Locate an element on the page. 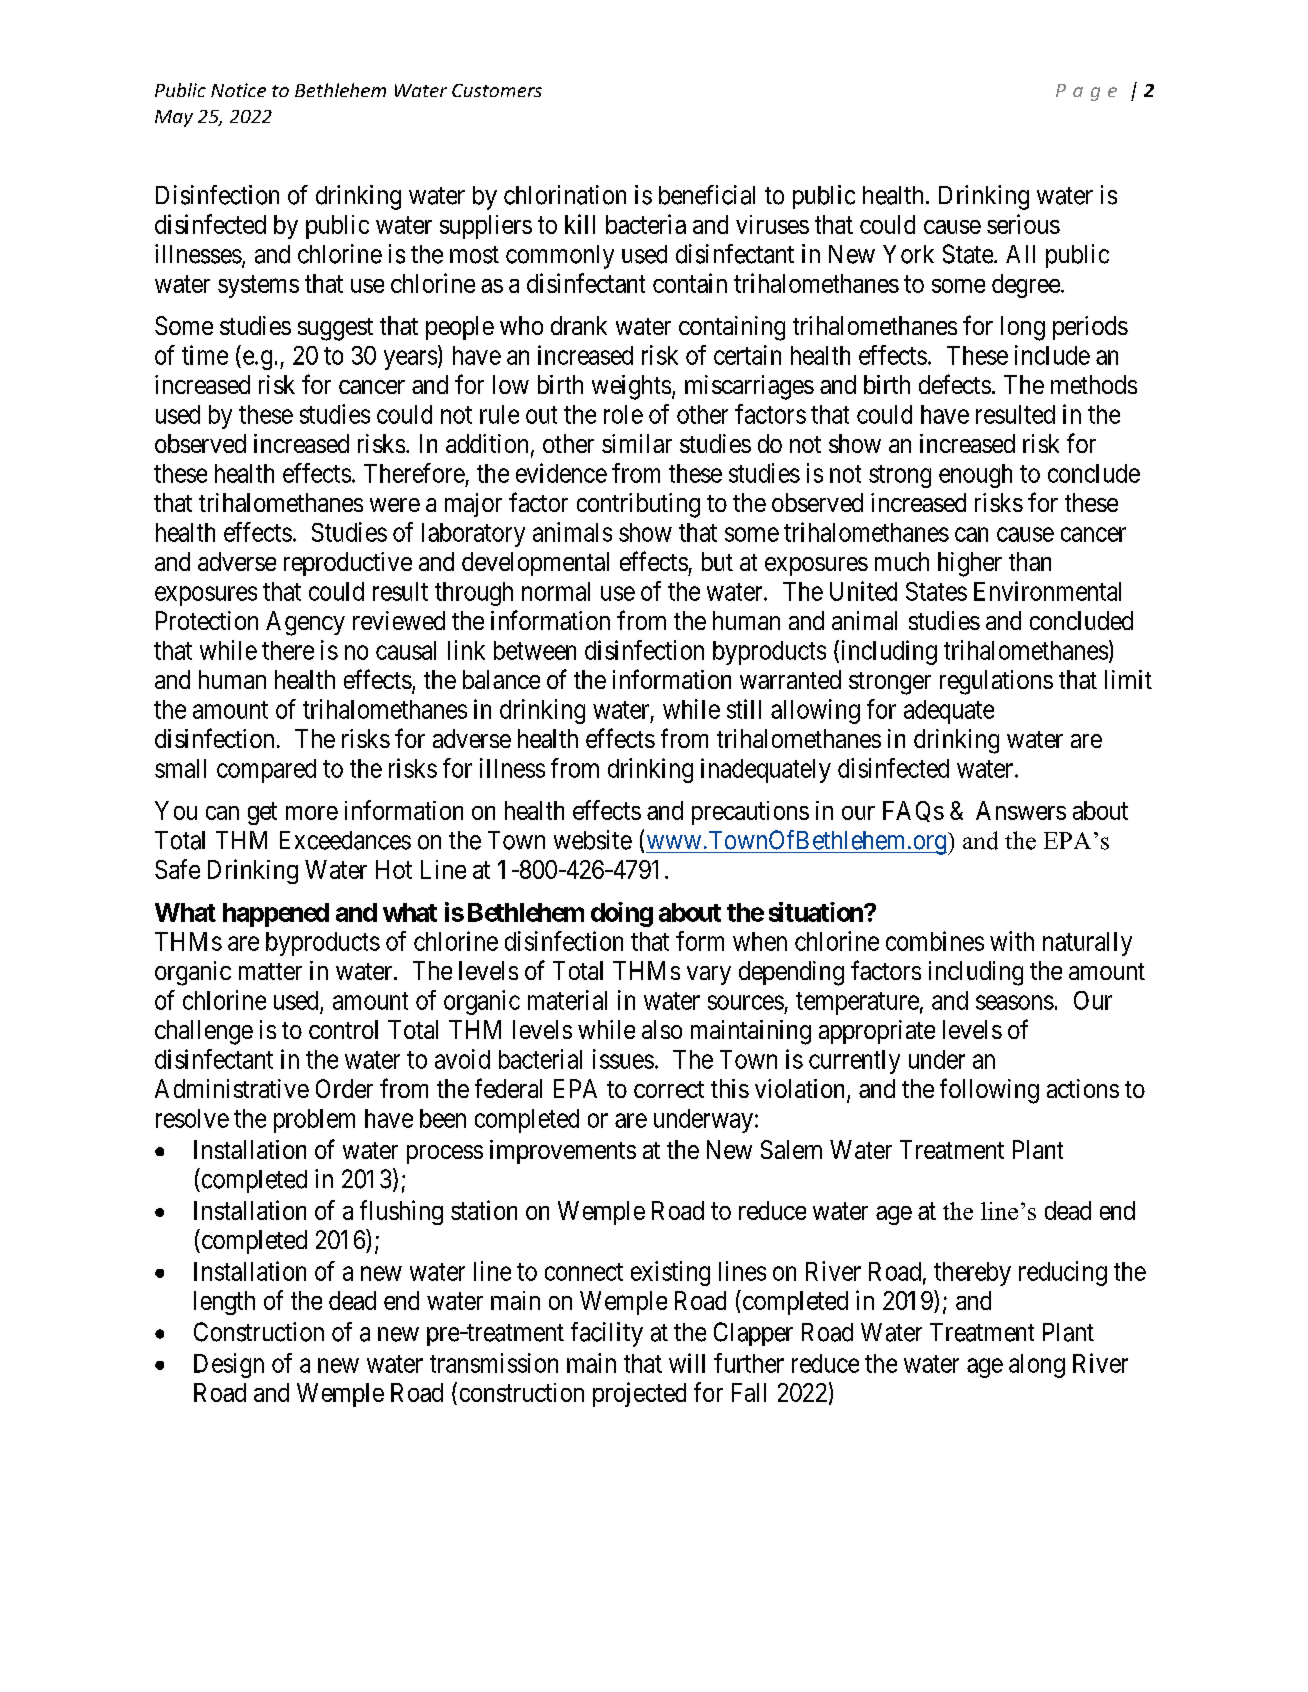  beneficial is located at coordinates (707, 195).
